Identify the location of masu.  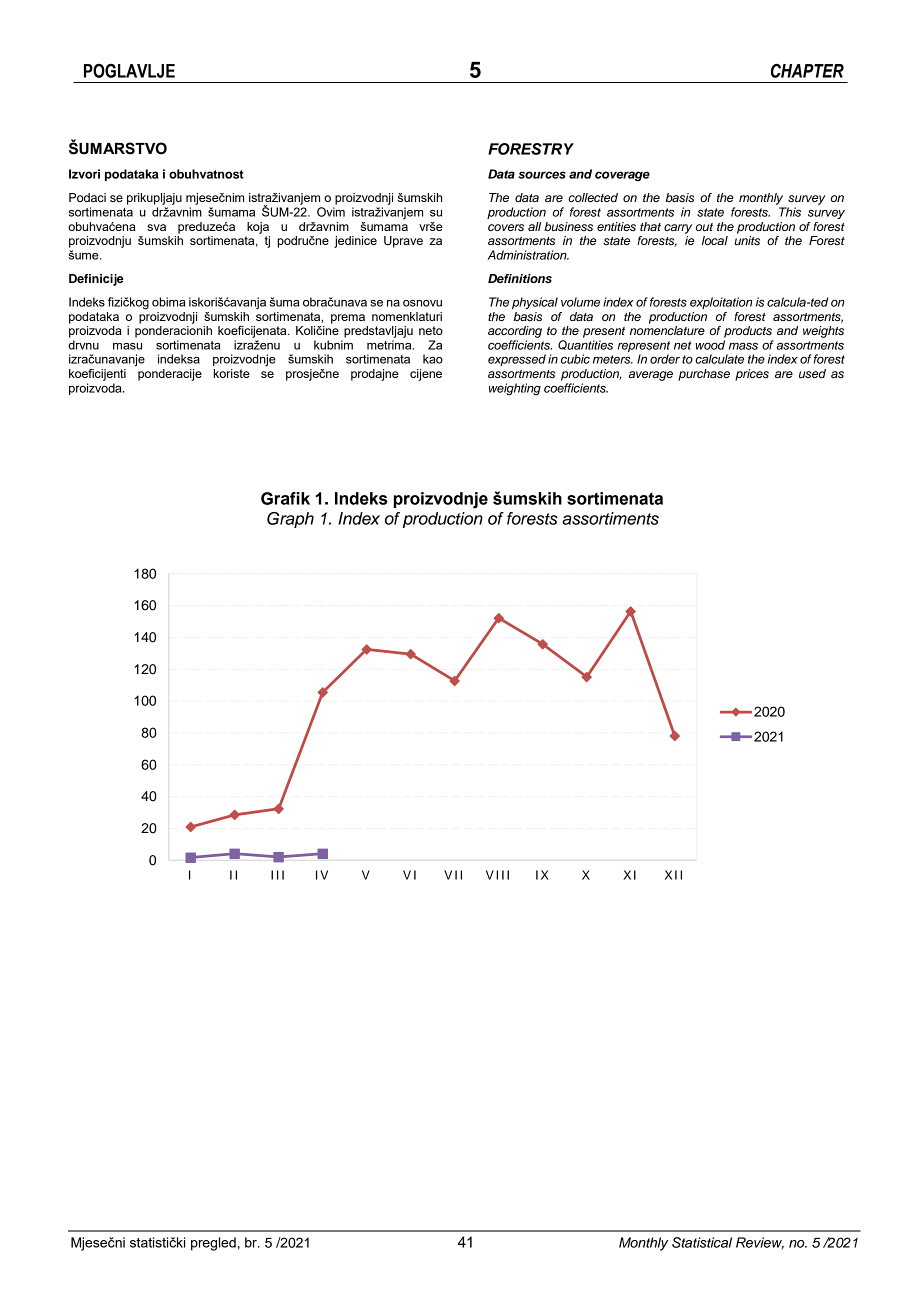
(127, 346).
